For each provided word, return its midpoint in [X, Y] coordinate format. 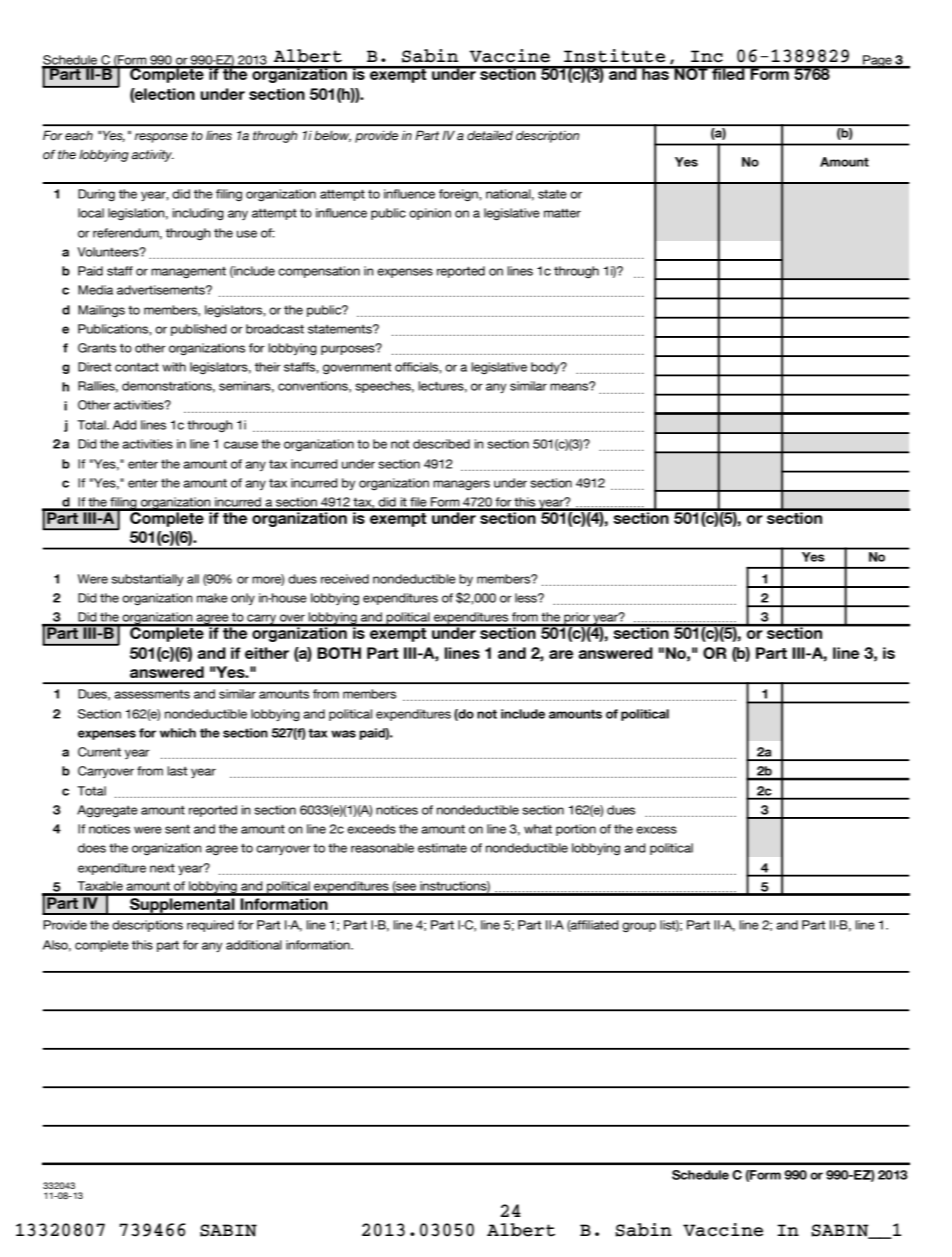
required [210, 926]
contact [137, 367]
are [561, 654]
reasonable [382, 848]
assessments [152, 694]
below [332, 136]
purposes [349, 349]
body [546, 368]
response [161, 138]
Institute [614, 56]
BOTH [339, 653]
